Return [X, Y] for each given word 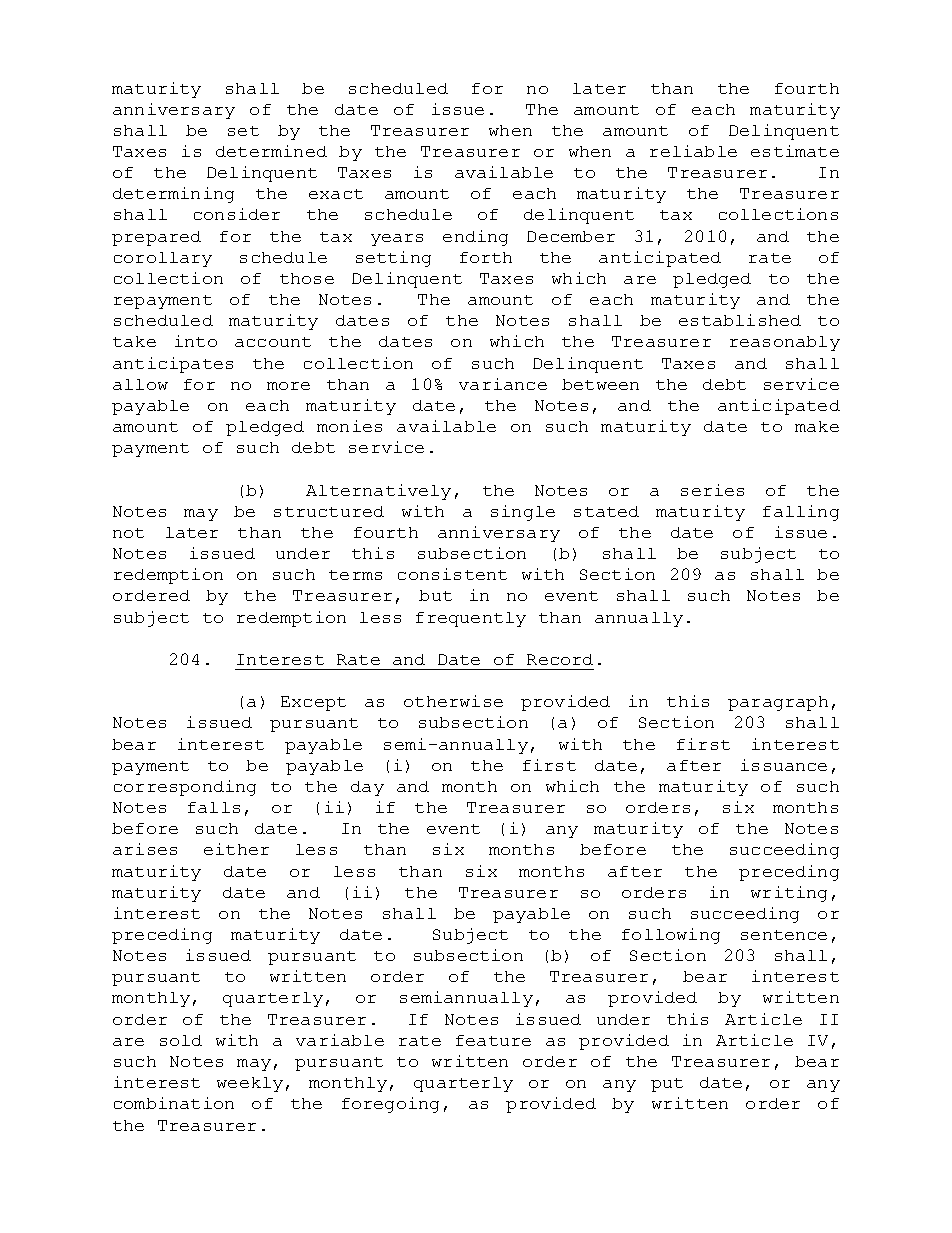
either [236, 849]
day [367, 788]
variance [503, 384]
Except [313, 703]
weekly [250, 1084]
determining [173, 195]
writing [789, 894]
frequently [471, 619]
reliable [693, 151]
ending [475, 238]
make [817, 426]
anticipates [173, 365]
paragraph [778, 703]
